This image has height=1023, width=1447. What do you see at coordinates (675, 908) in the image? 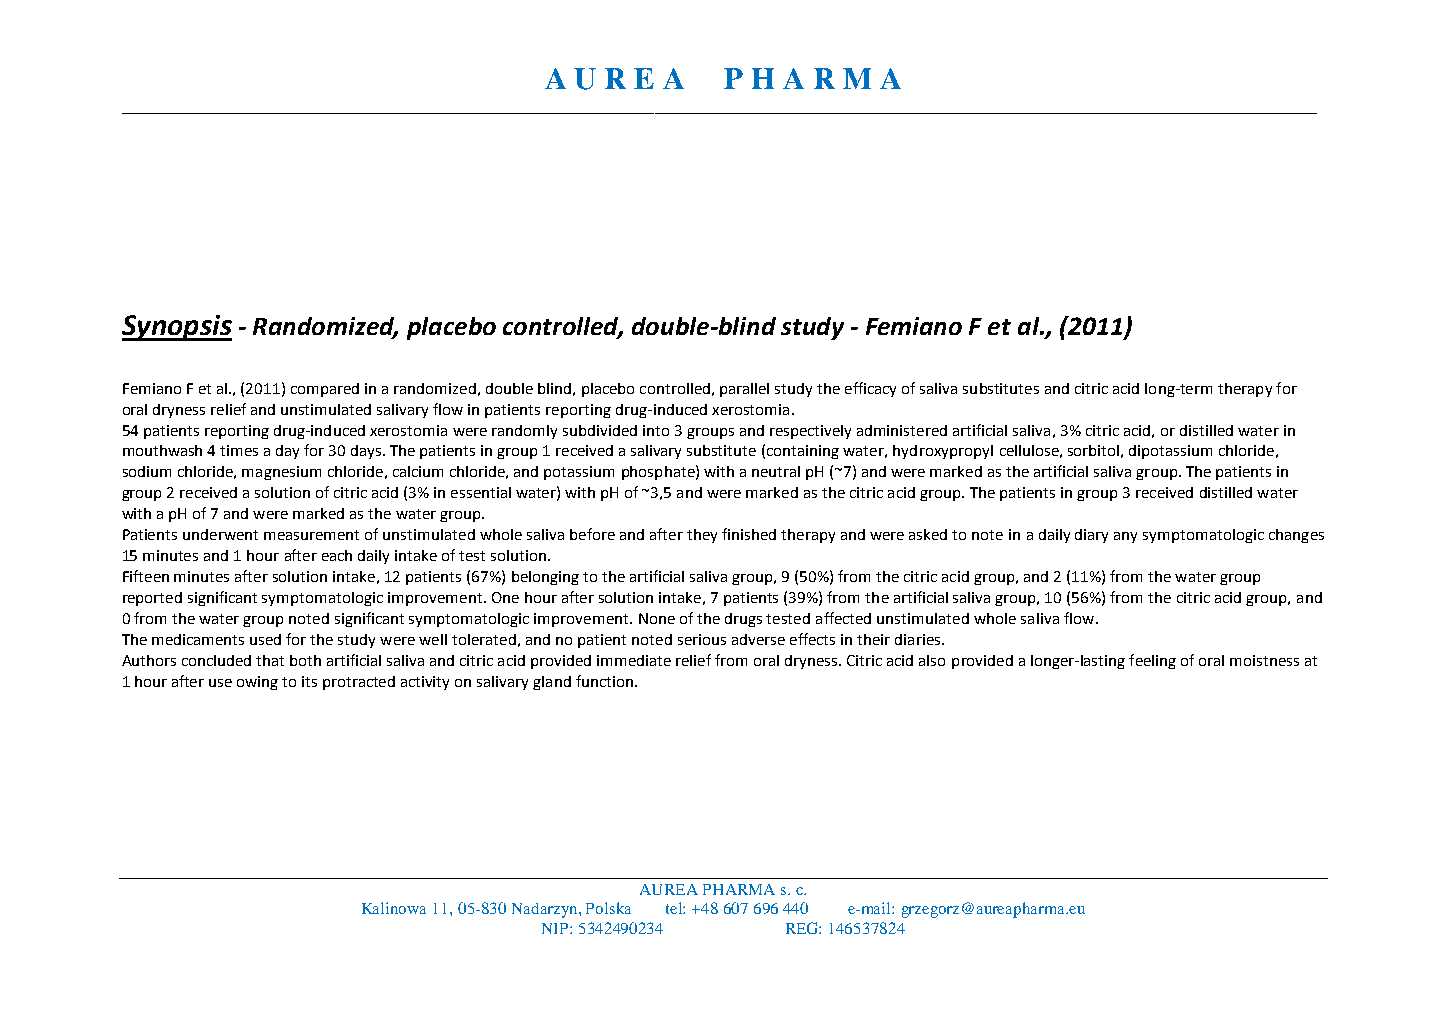
I see `tel` at bounding box center [675, 908].
